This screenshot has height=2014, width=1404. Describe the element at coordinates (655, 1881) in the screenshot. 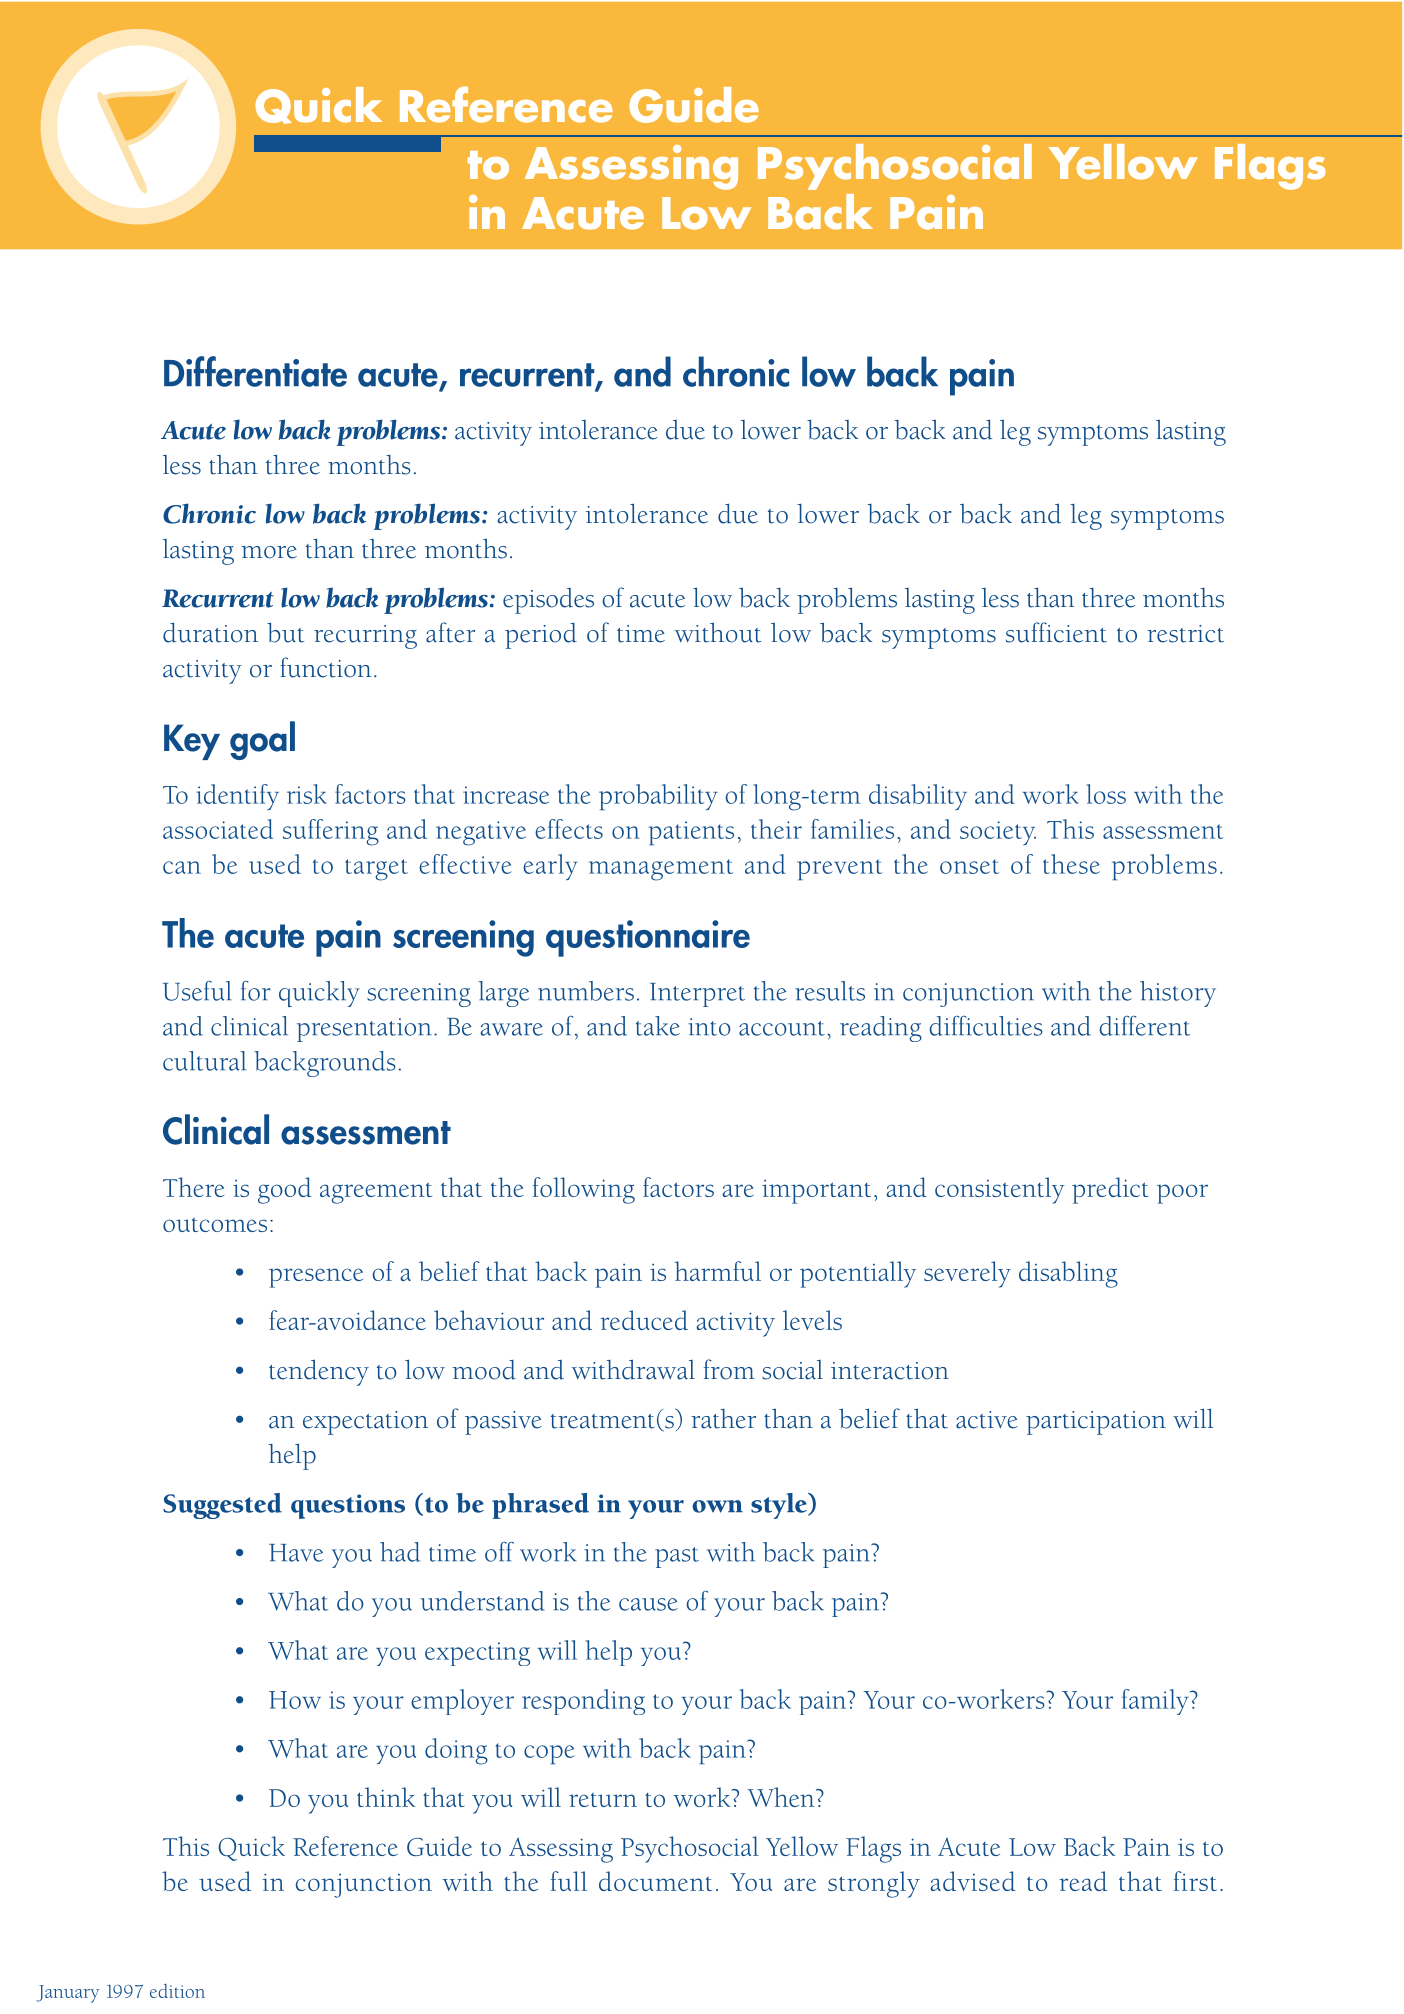

I see `document` at that location.
